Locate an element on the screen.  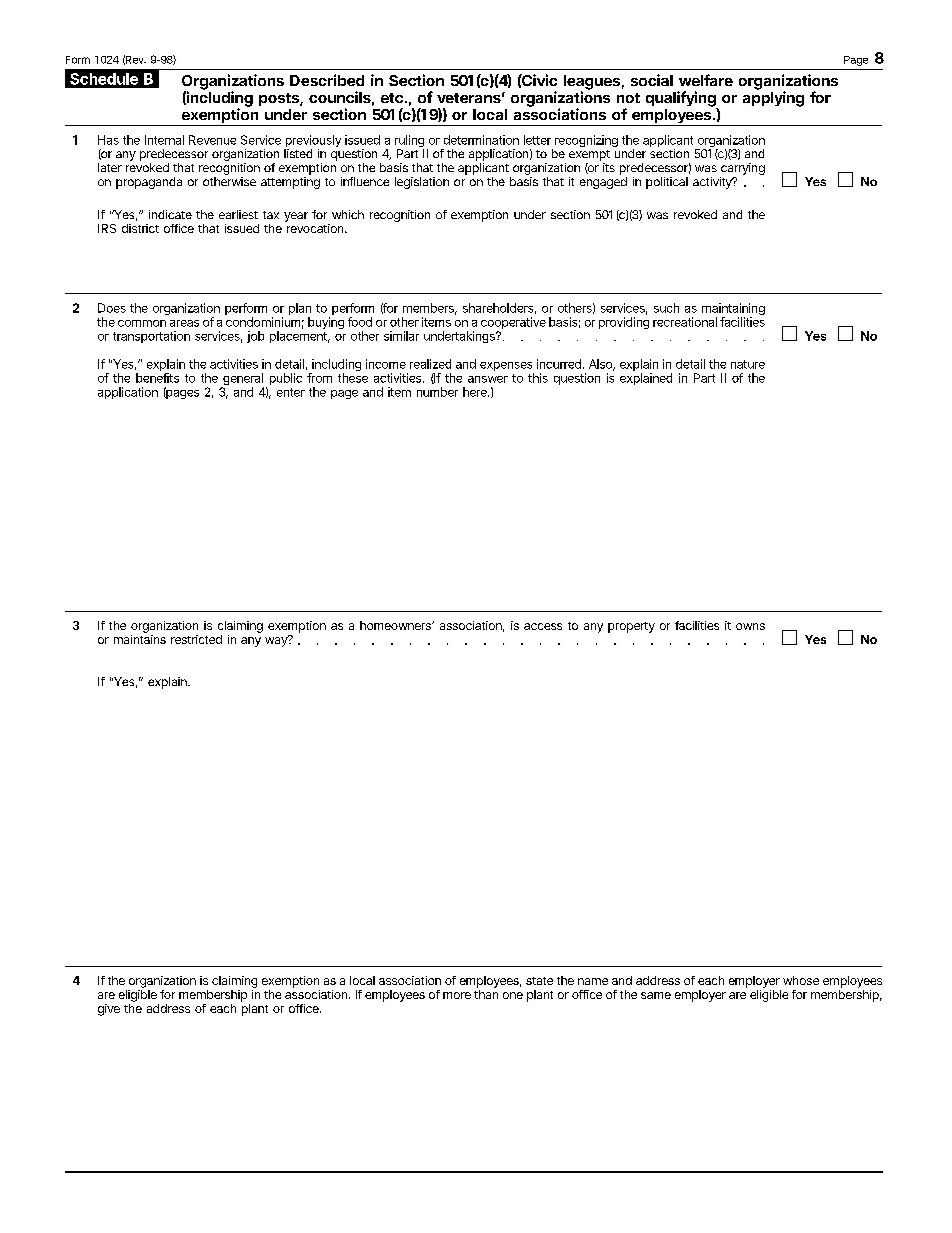
determination is located at coordinates (481, 140).
